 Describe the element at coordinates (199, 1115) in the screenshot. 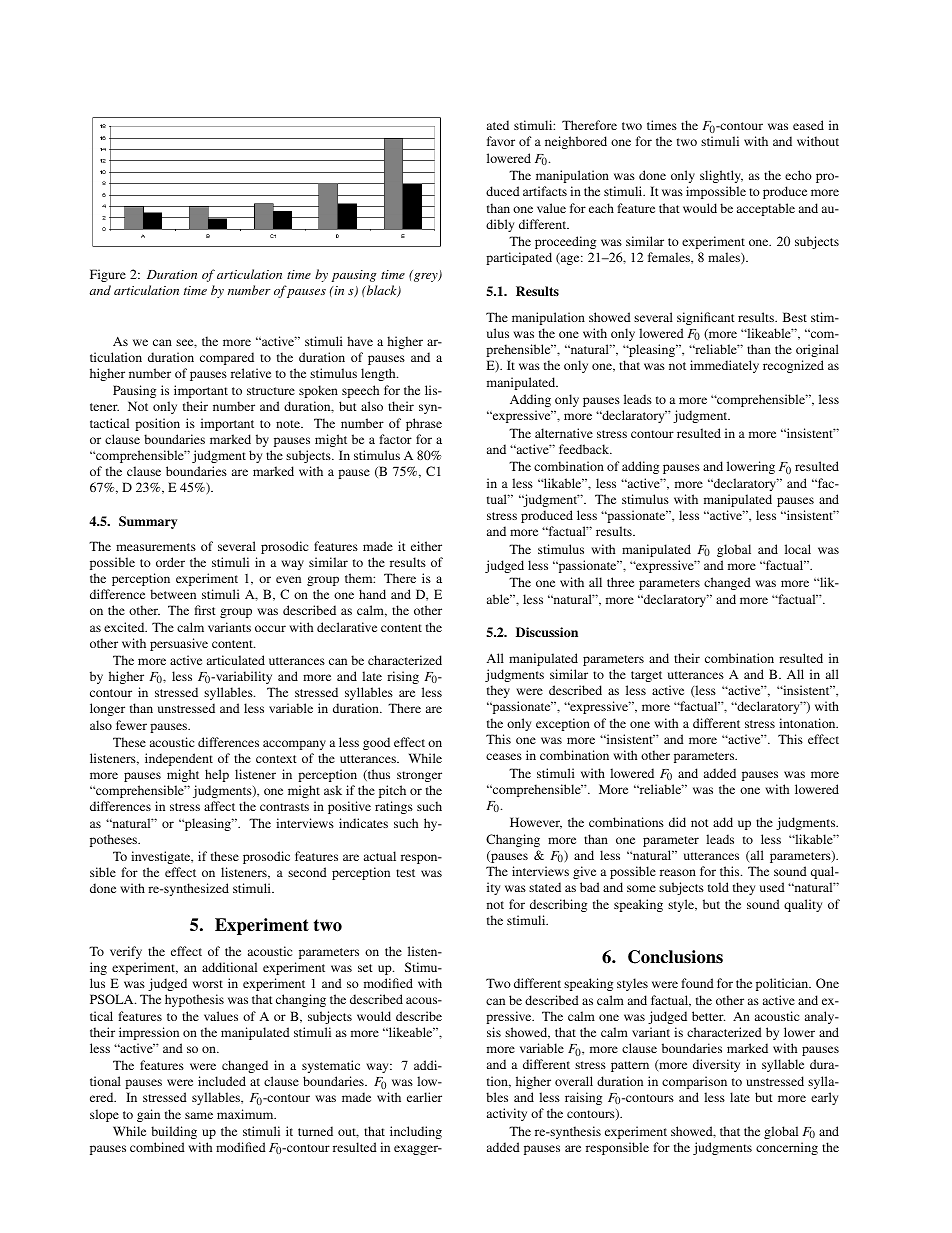

I see `same` at that location.
